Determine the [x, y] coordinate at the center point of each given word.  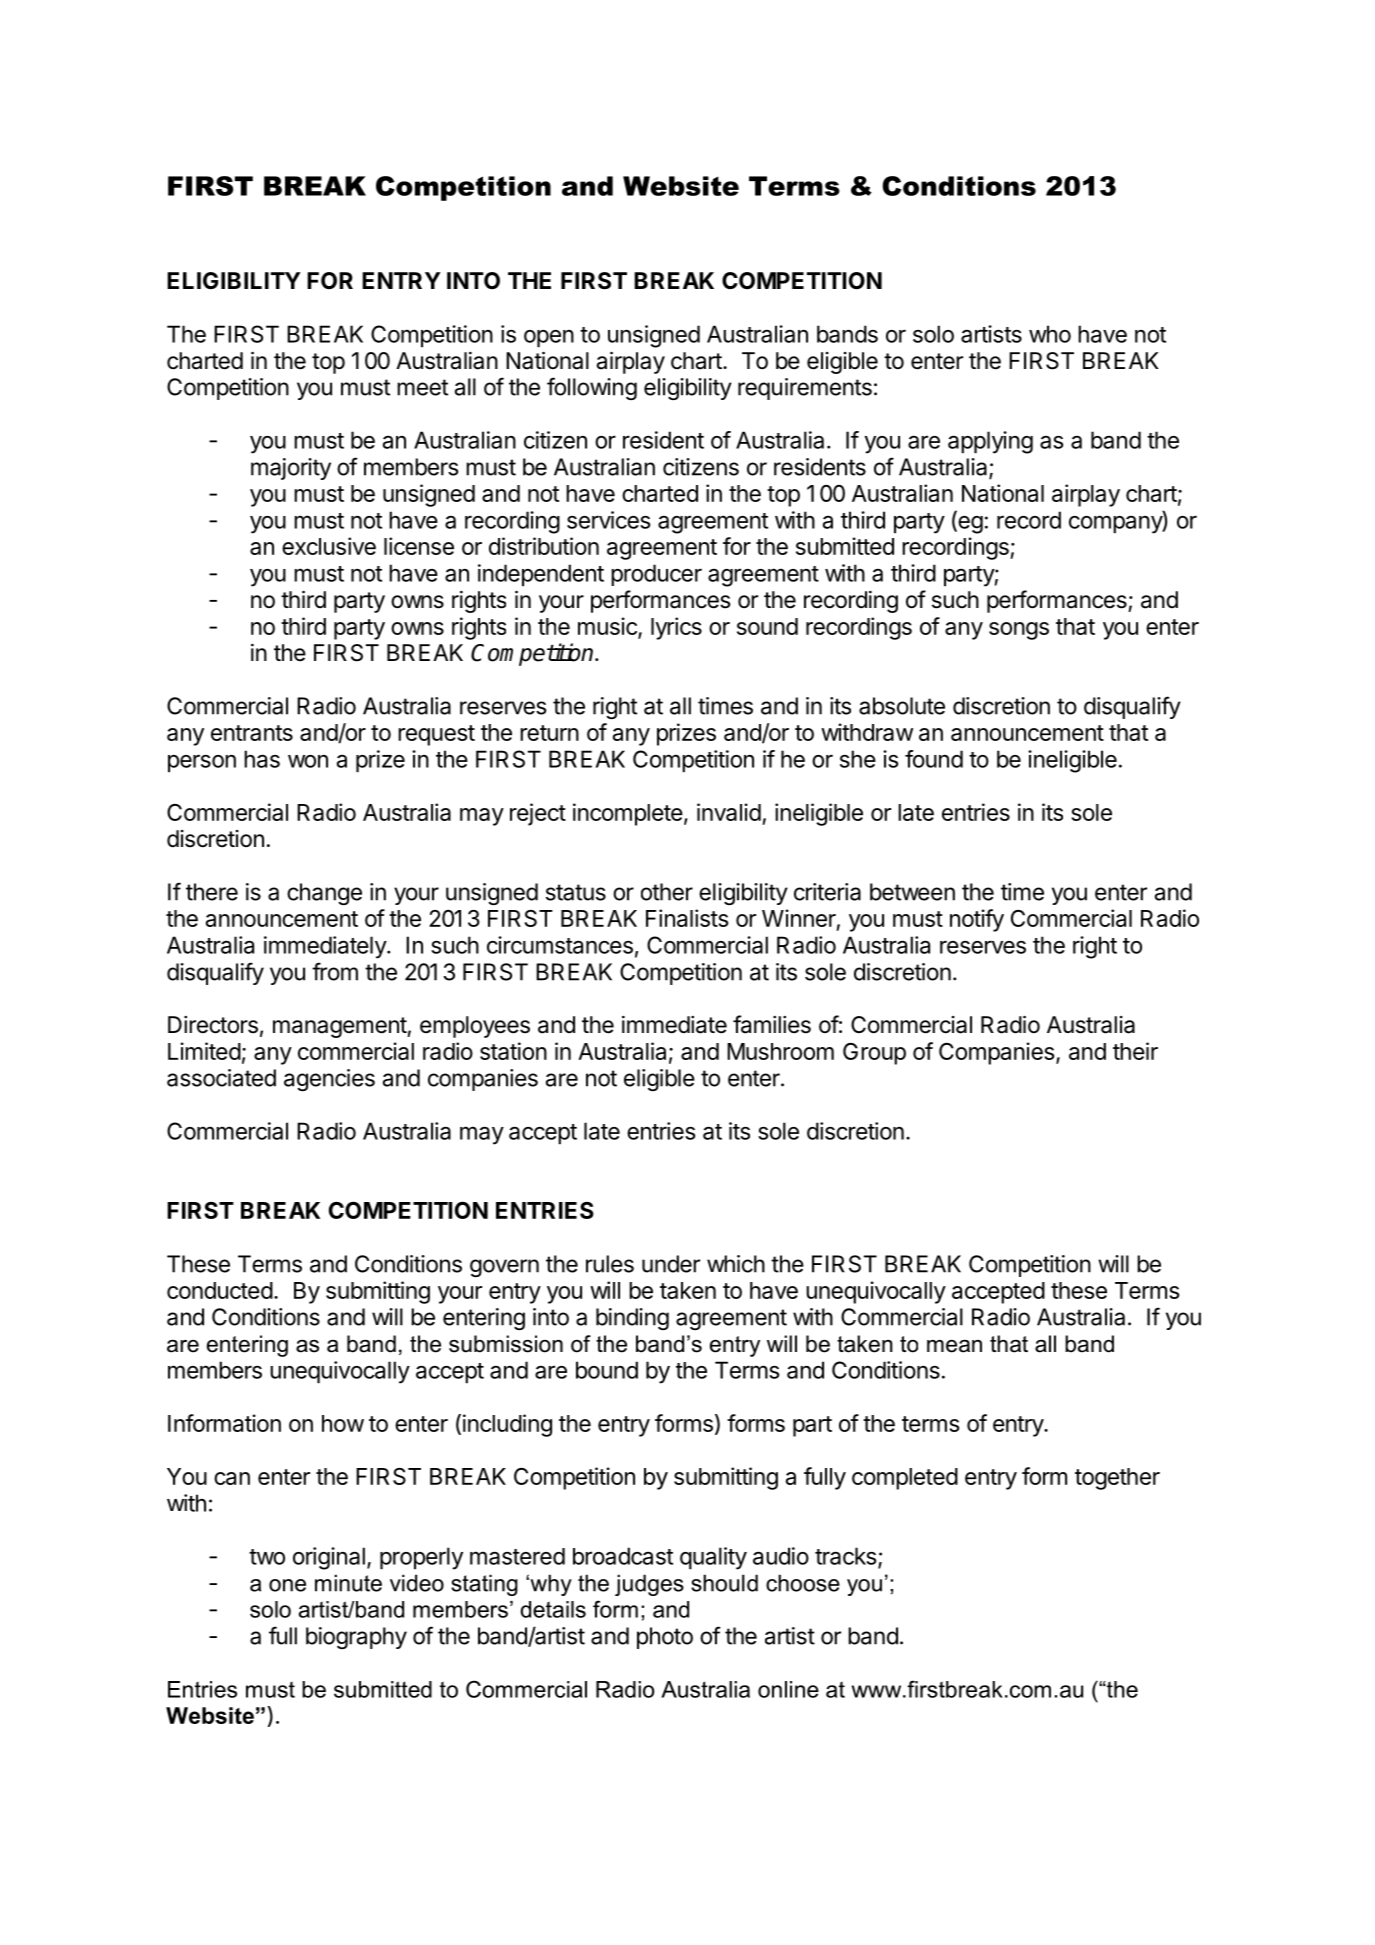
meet [422, 387]
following [592, 388]
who [1050, 334]
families [772, 1024]
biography [356, 1638]
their [1135, 1051]
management [340, 1027]
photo [665, 1638]
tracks [845, 1556]
